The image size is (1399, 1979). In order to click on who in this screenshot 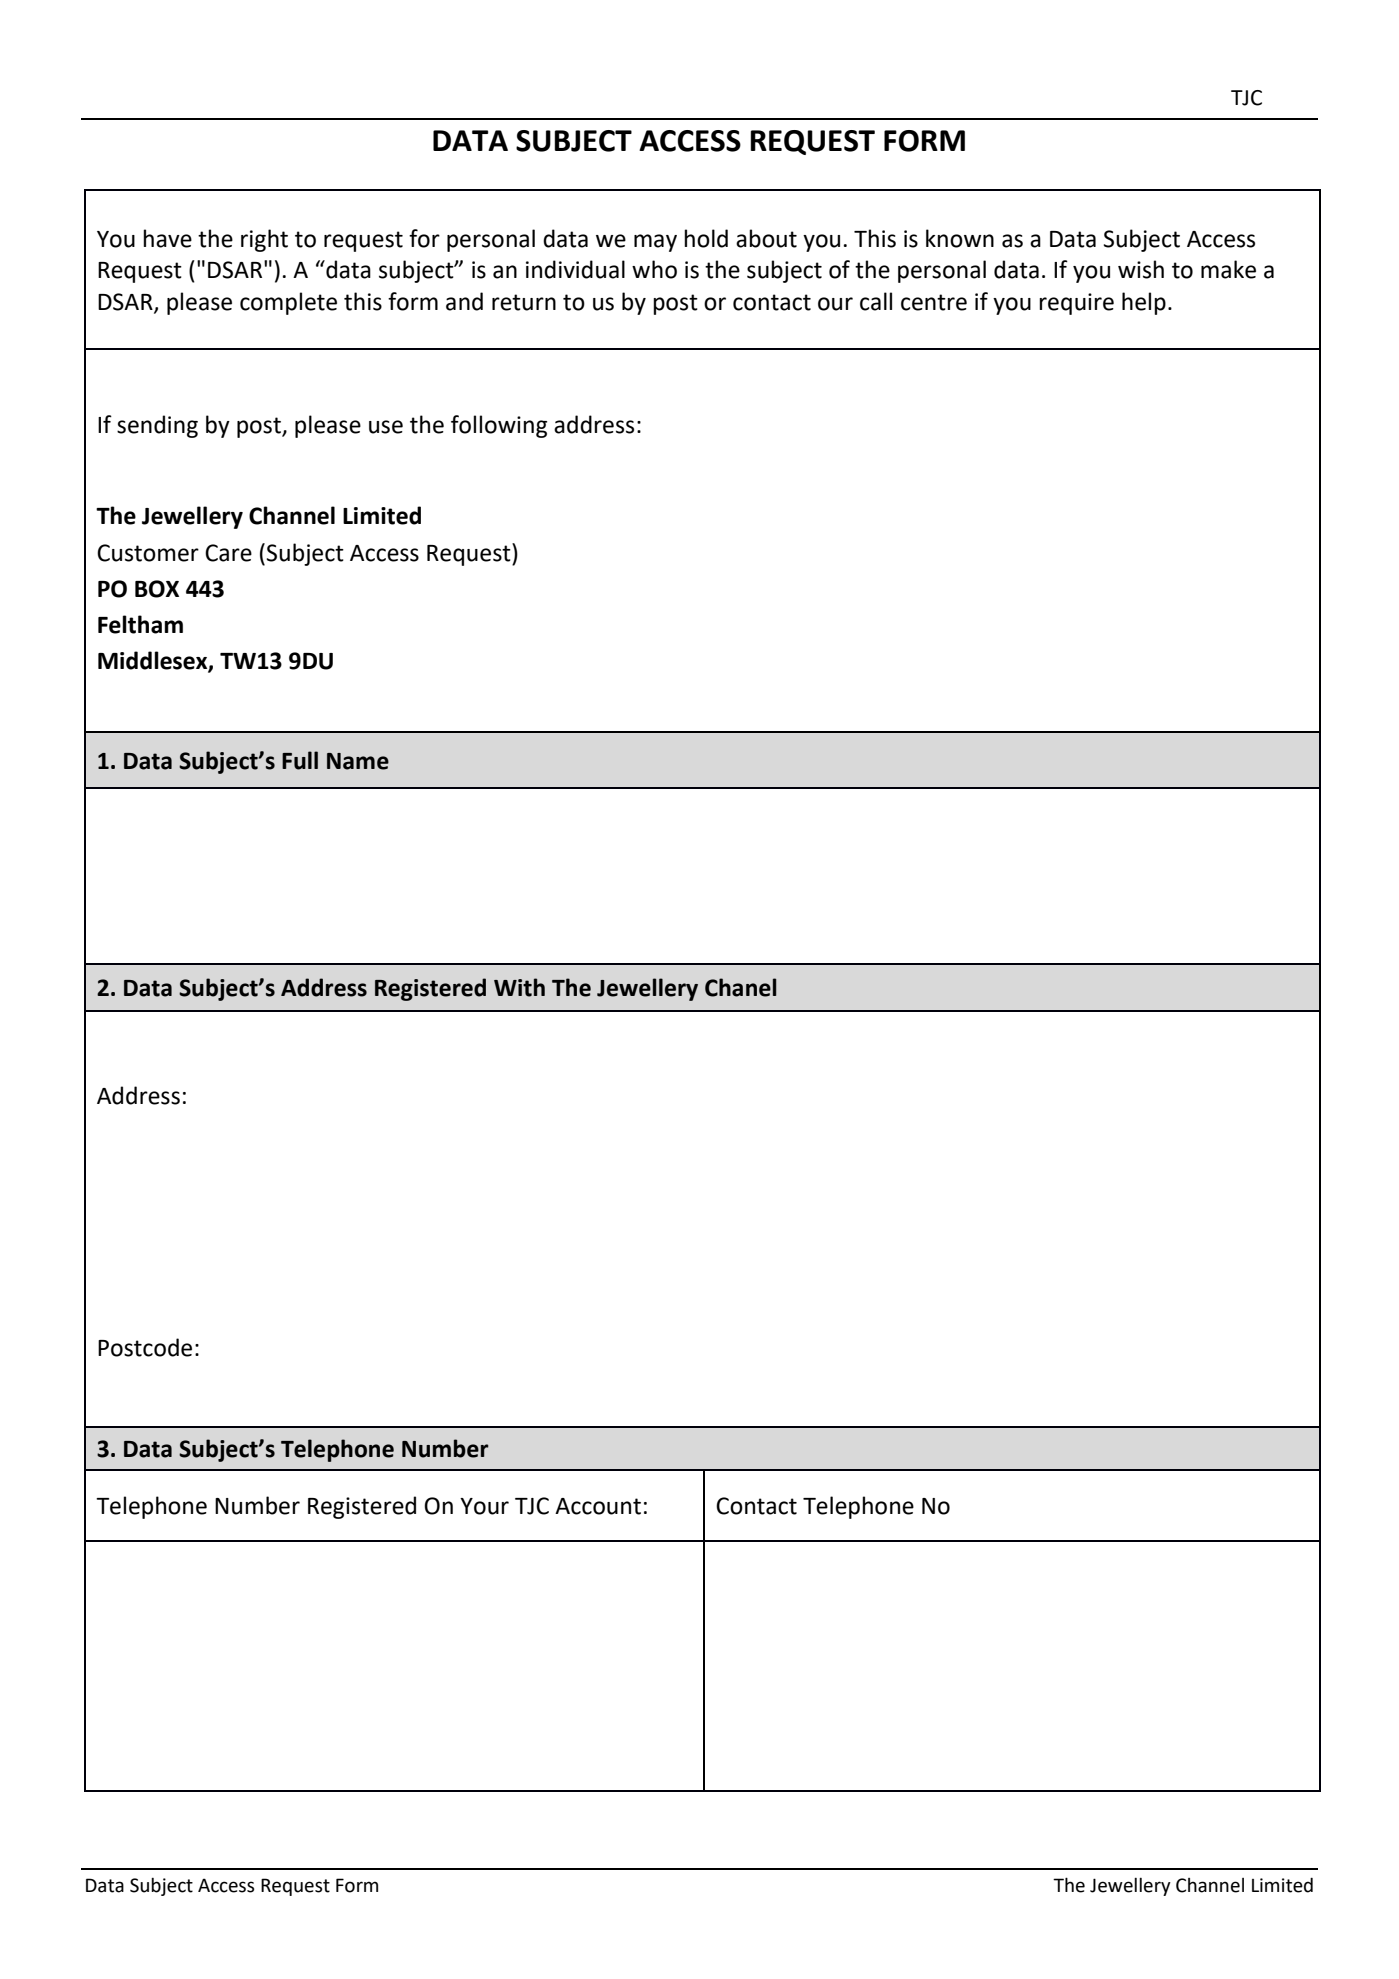, I will do `click(654, 269)`.
